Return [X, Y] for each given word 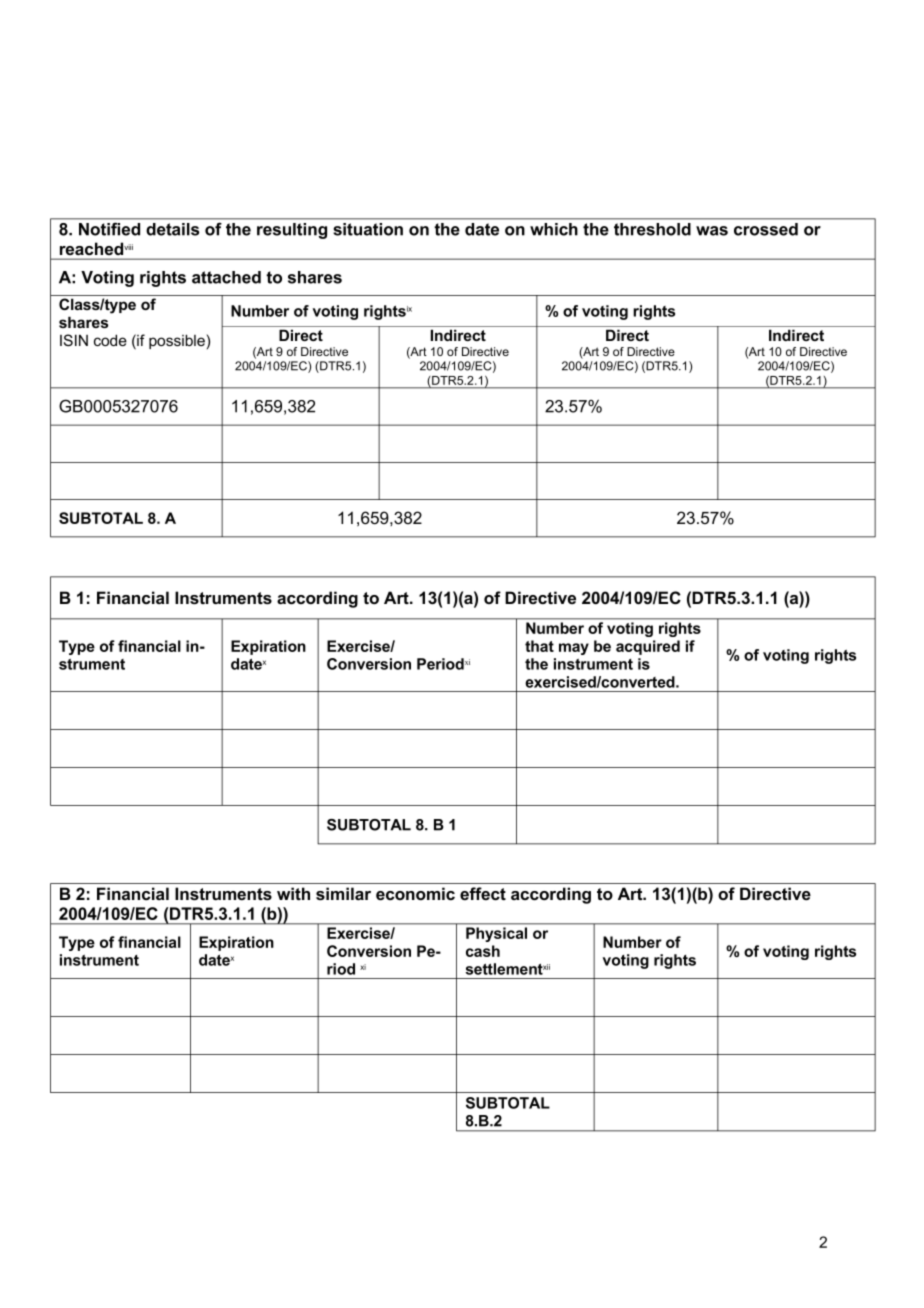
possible [177, 341]
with [293, 893]
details [172, 229]
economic [415, 894]
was [712, 231]
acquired [648, 647]
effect [483, 894]
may [574, 649]
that [539, 646]
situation [368, 229]
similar [343, 893]
